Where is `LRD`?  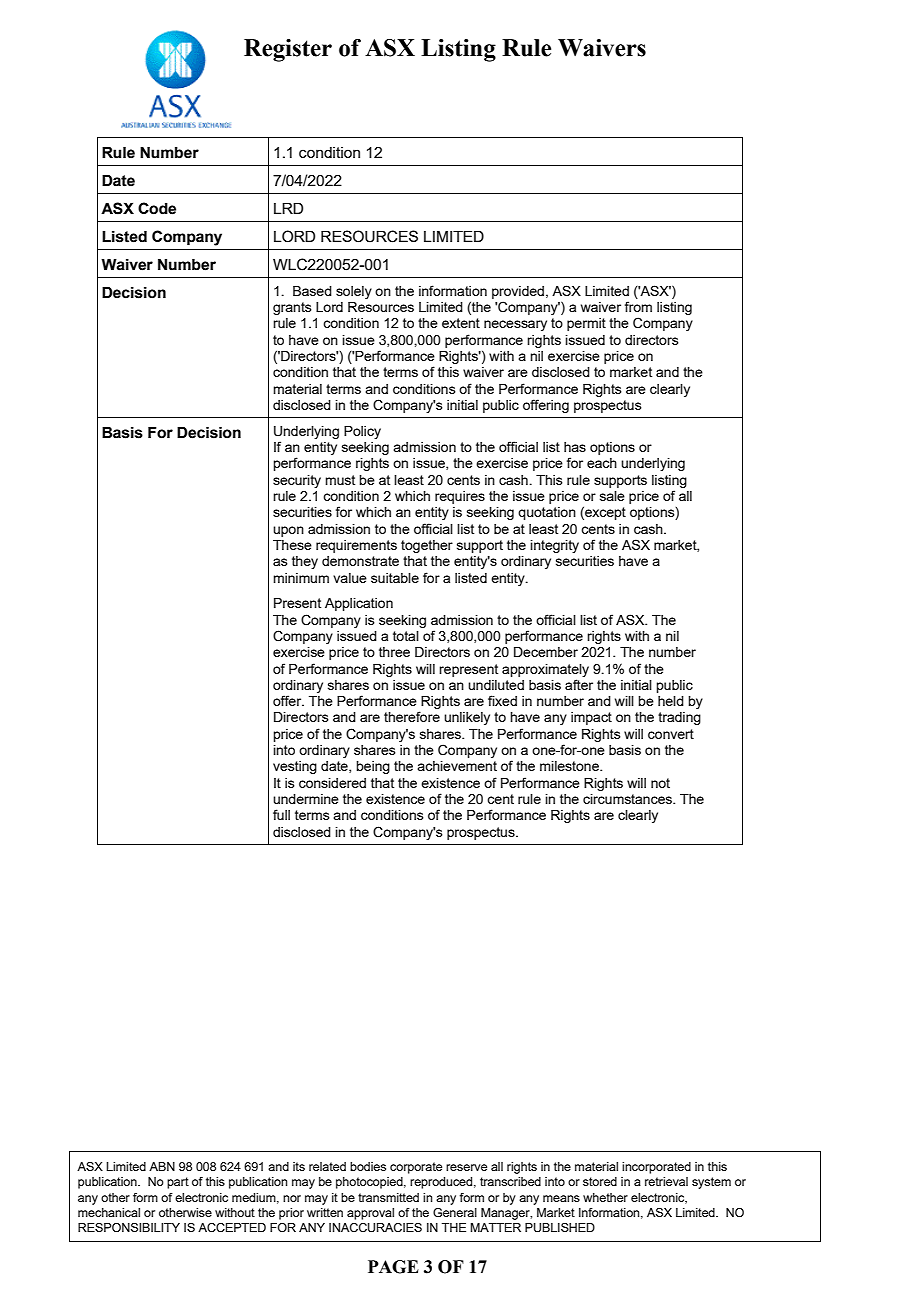 LRD is located at coordinates (288, 208).
